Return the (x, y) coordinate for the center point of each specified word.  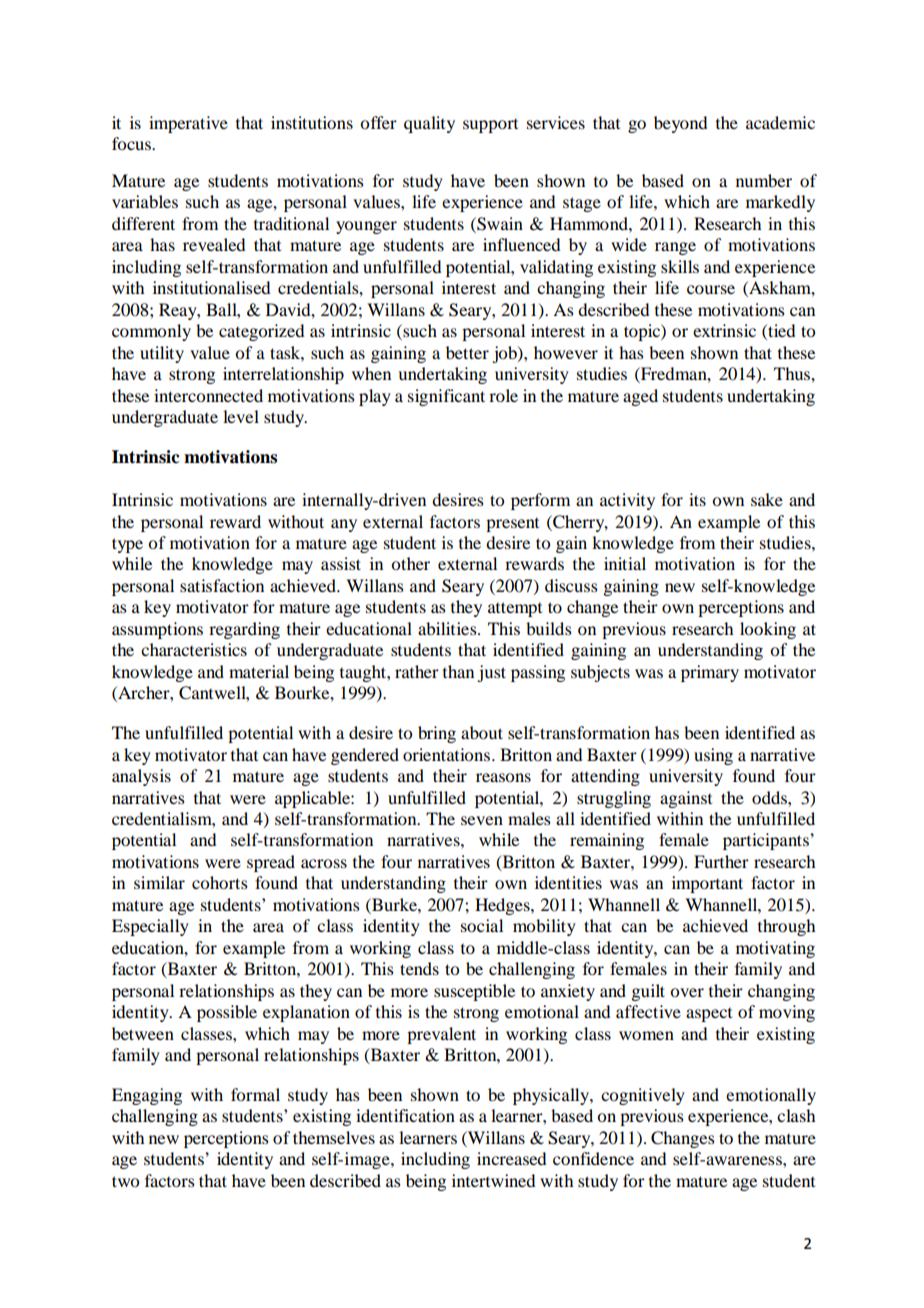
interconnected (208, 395)
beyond (680, 124)
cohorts (220, 882)
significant (446, 397)
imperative (188, 124)
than (458, 671)
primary (710, 673)
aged (640, 397)
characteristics (194, 649)
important (707, 884)
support (490, 126)
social (482, 925)
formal (255, 1094)
